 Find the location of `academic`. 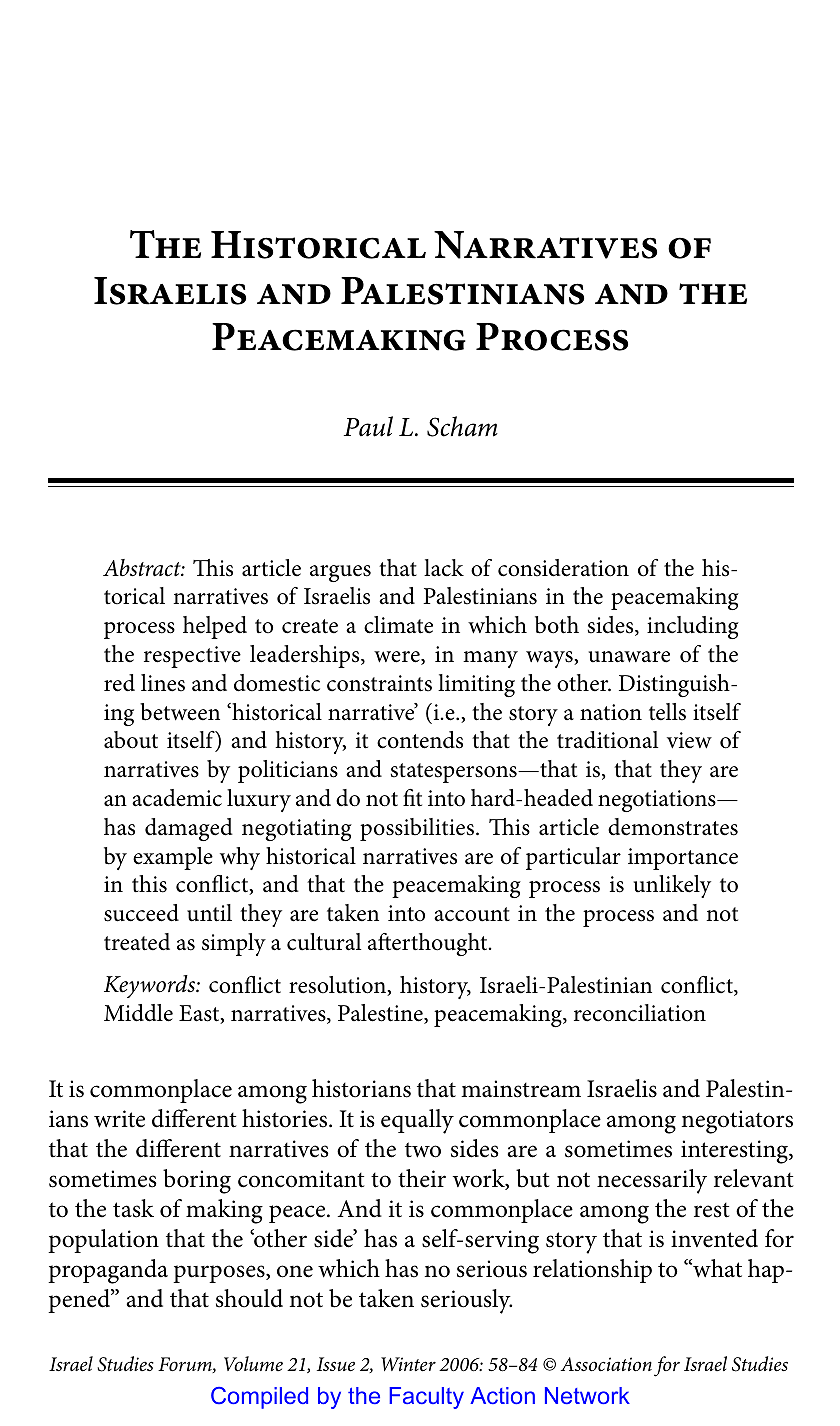

academic is located at coordinates (177, 798).
